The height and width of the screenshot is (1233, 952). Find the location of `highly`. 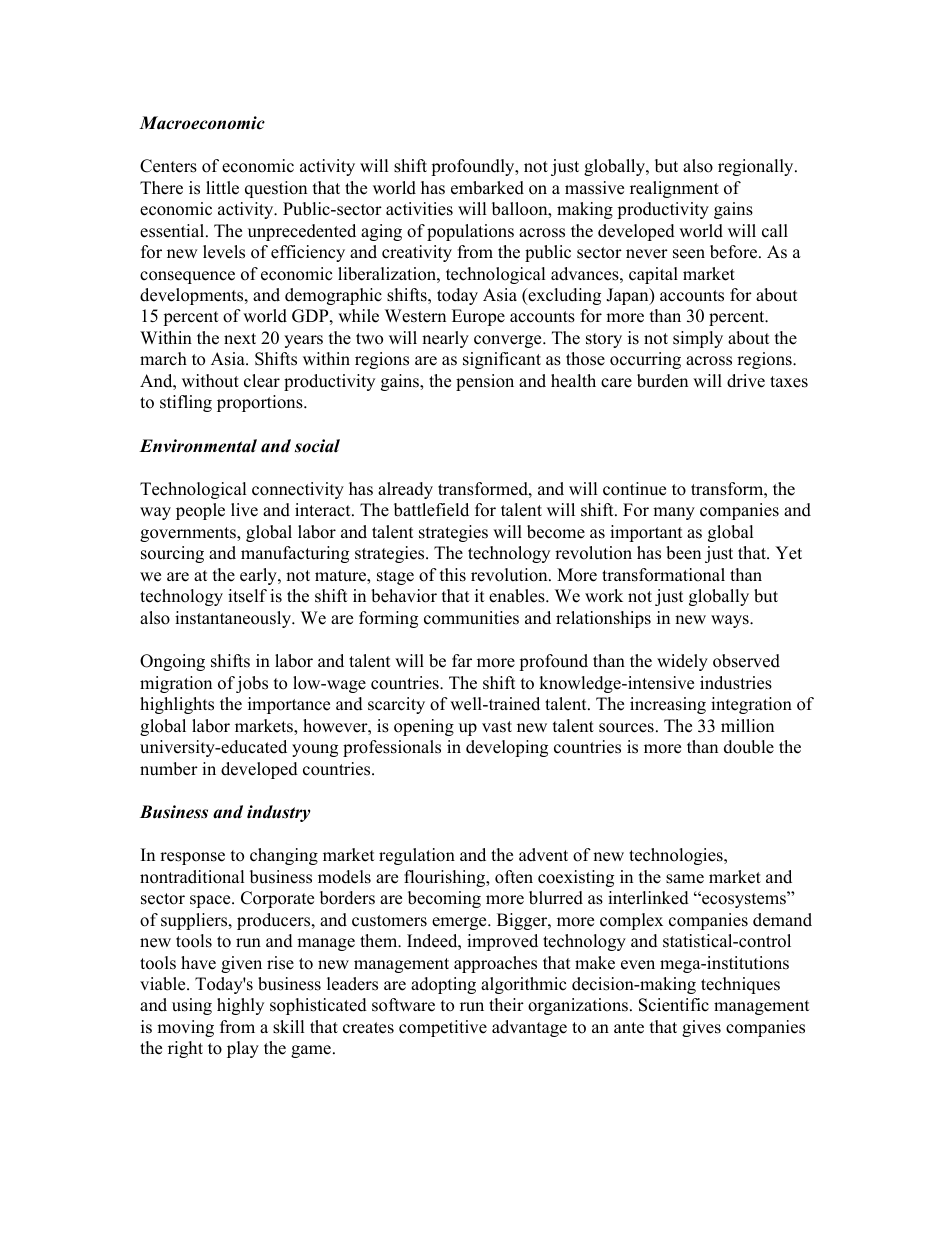

highly is located at coordinates (240, 1006).
